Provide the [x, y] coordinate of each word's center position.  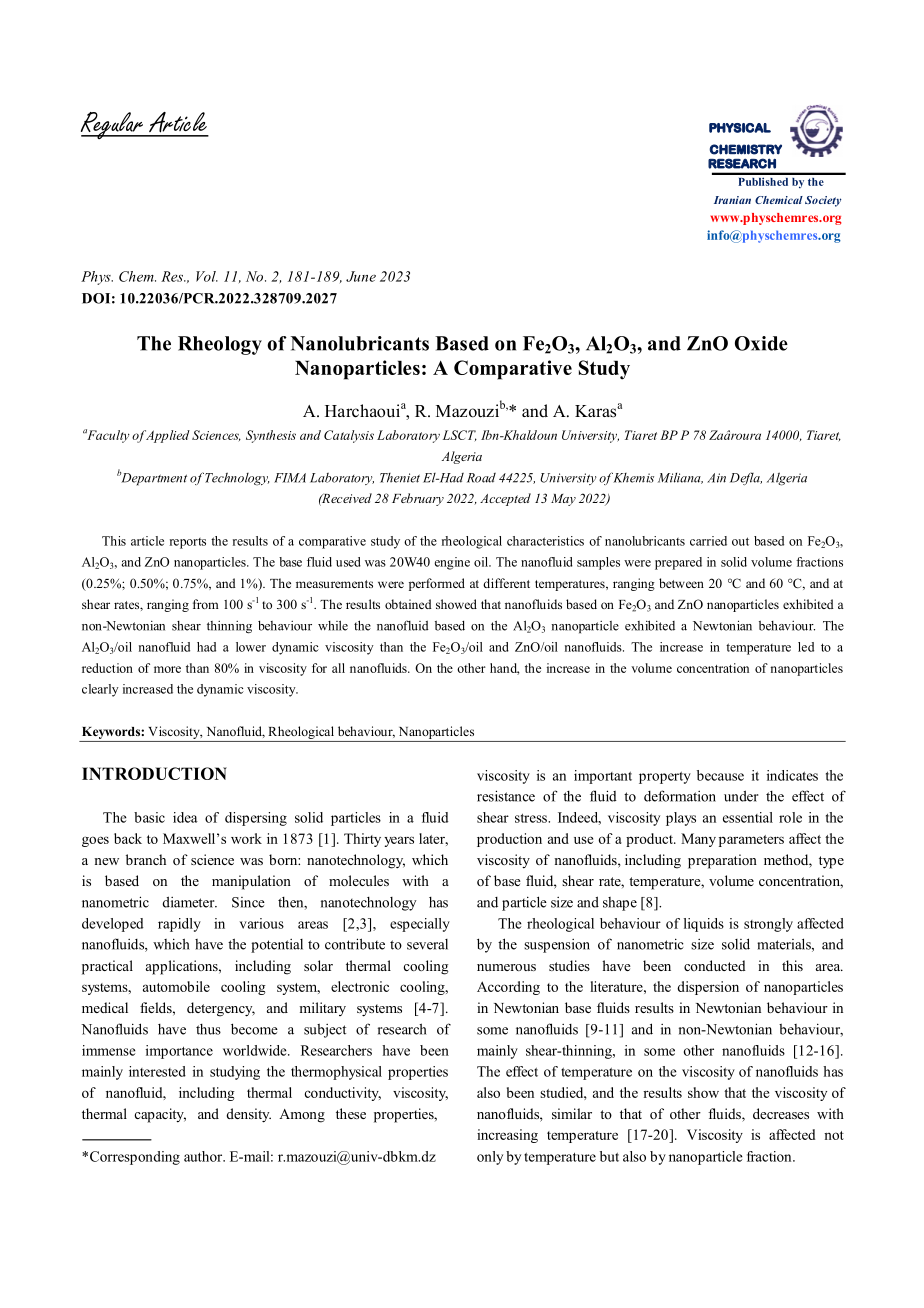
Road [481, 478]
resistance [506, 796]
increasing [507, 1136]
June [361, 276]
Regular [113, 125]
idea [185, 817]
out [740, 541]
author [204, 1156]
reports [188, 543]
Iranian [732, 200]
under [741, 796]
